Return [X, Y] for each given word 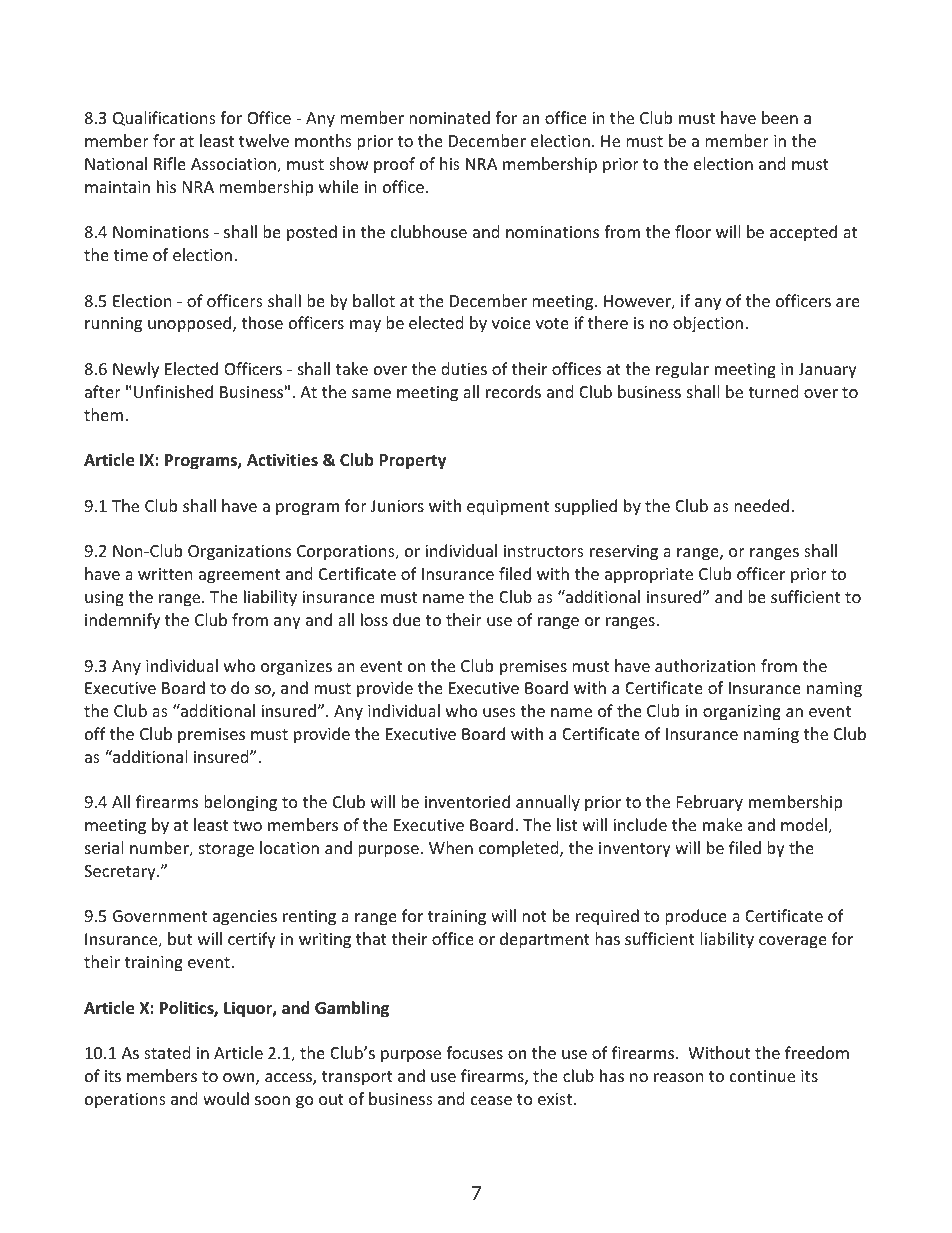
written [165, 574]
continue [762, 1076]
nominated [449, 117]
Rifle [170, 163]
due [407, 619]
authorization [705, 665]
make [722, 824]
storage [226, 850]
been [780, 117]
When [451, 847]
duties [464, 368]
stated [167, 1052]
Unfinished [173, 391]
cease [491, 1100]
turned [773, 391]
